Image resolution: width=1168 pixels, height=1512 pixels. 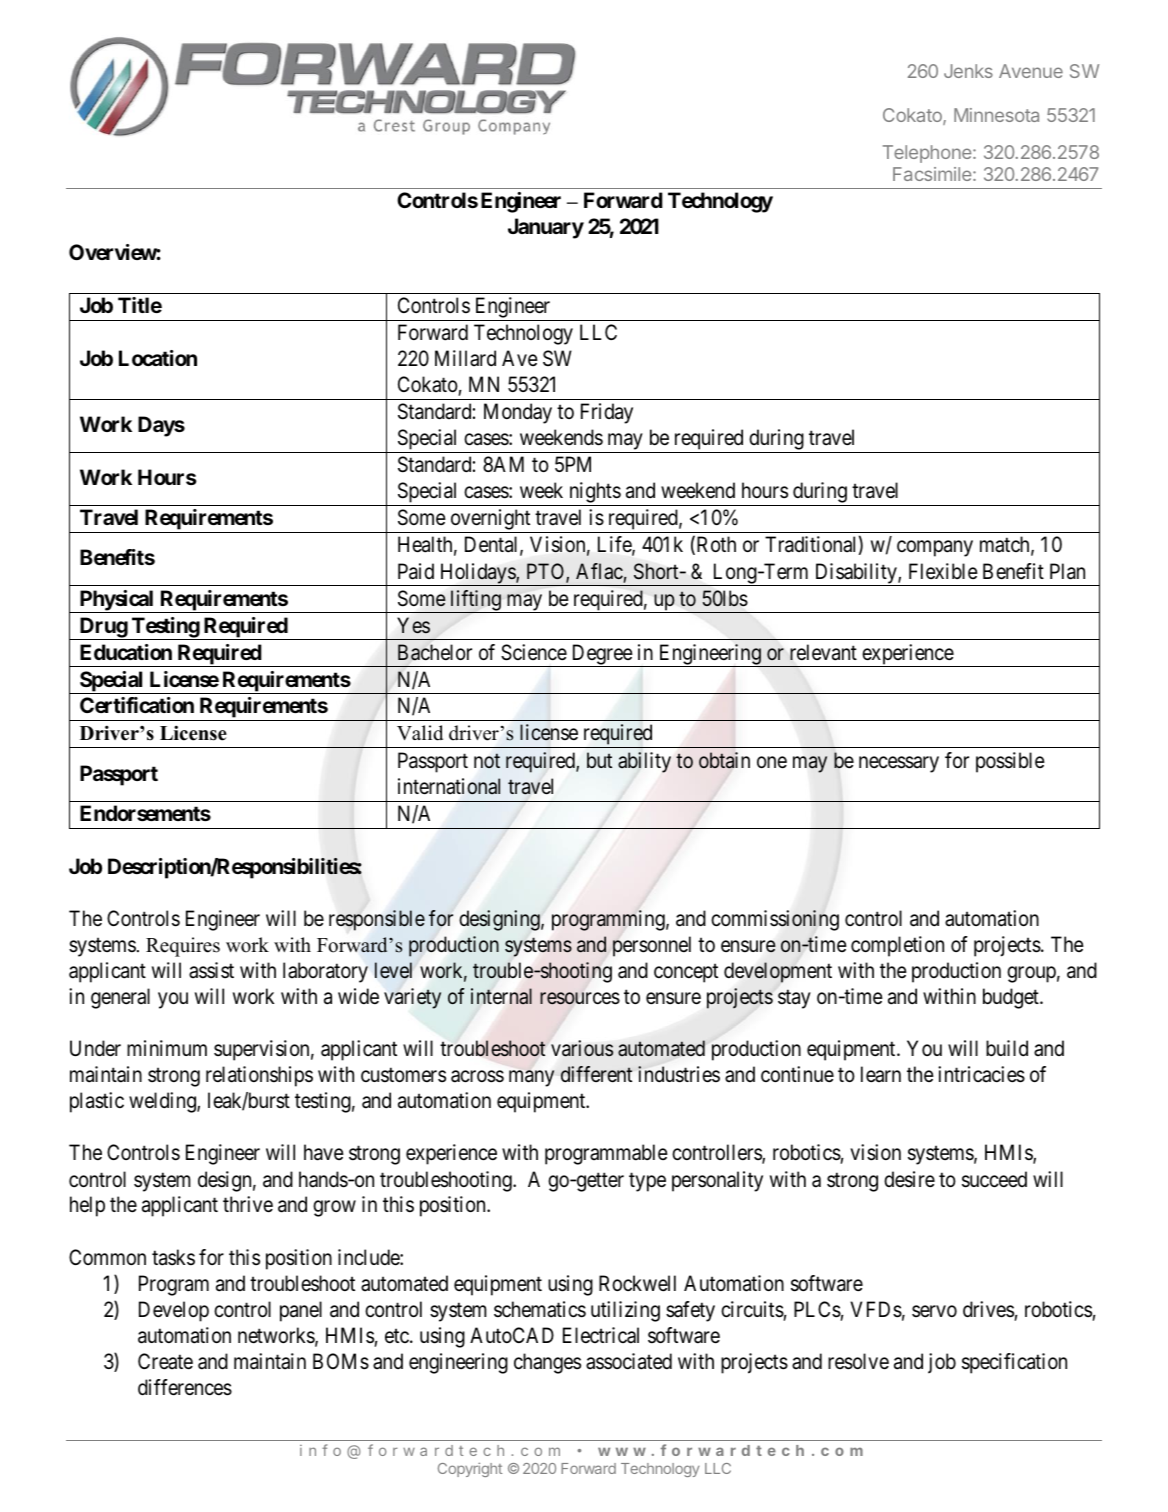 I want to click on differences, so click(x=185, y=1387).
